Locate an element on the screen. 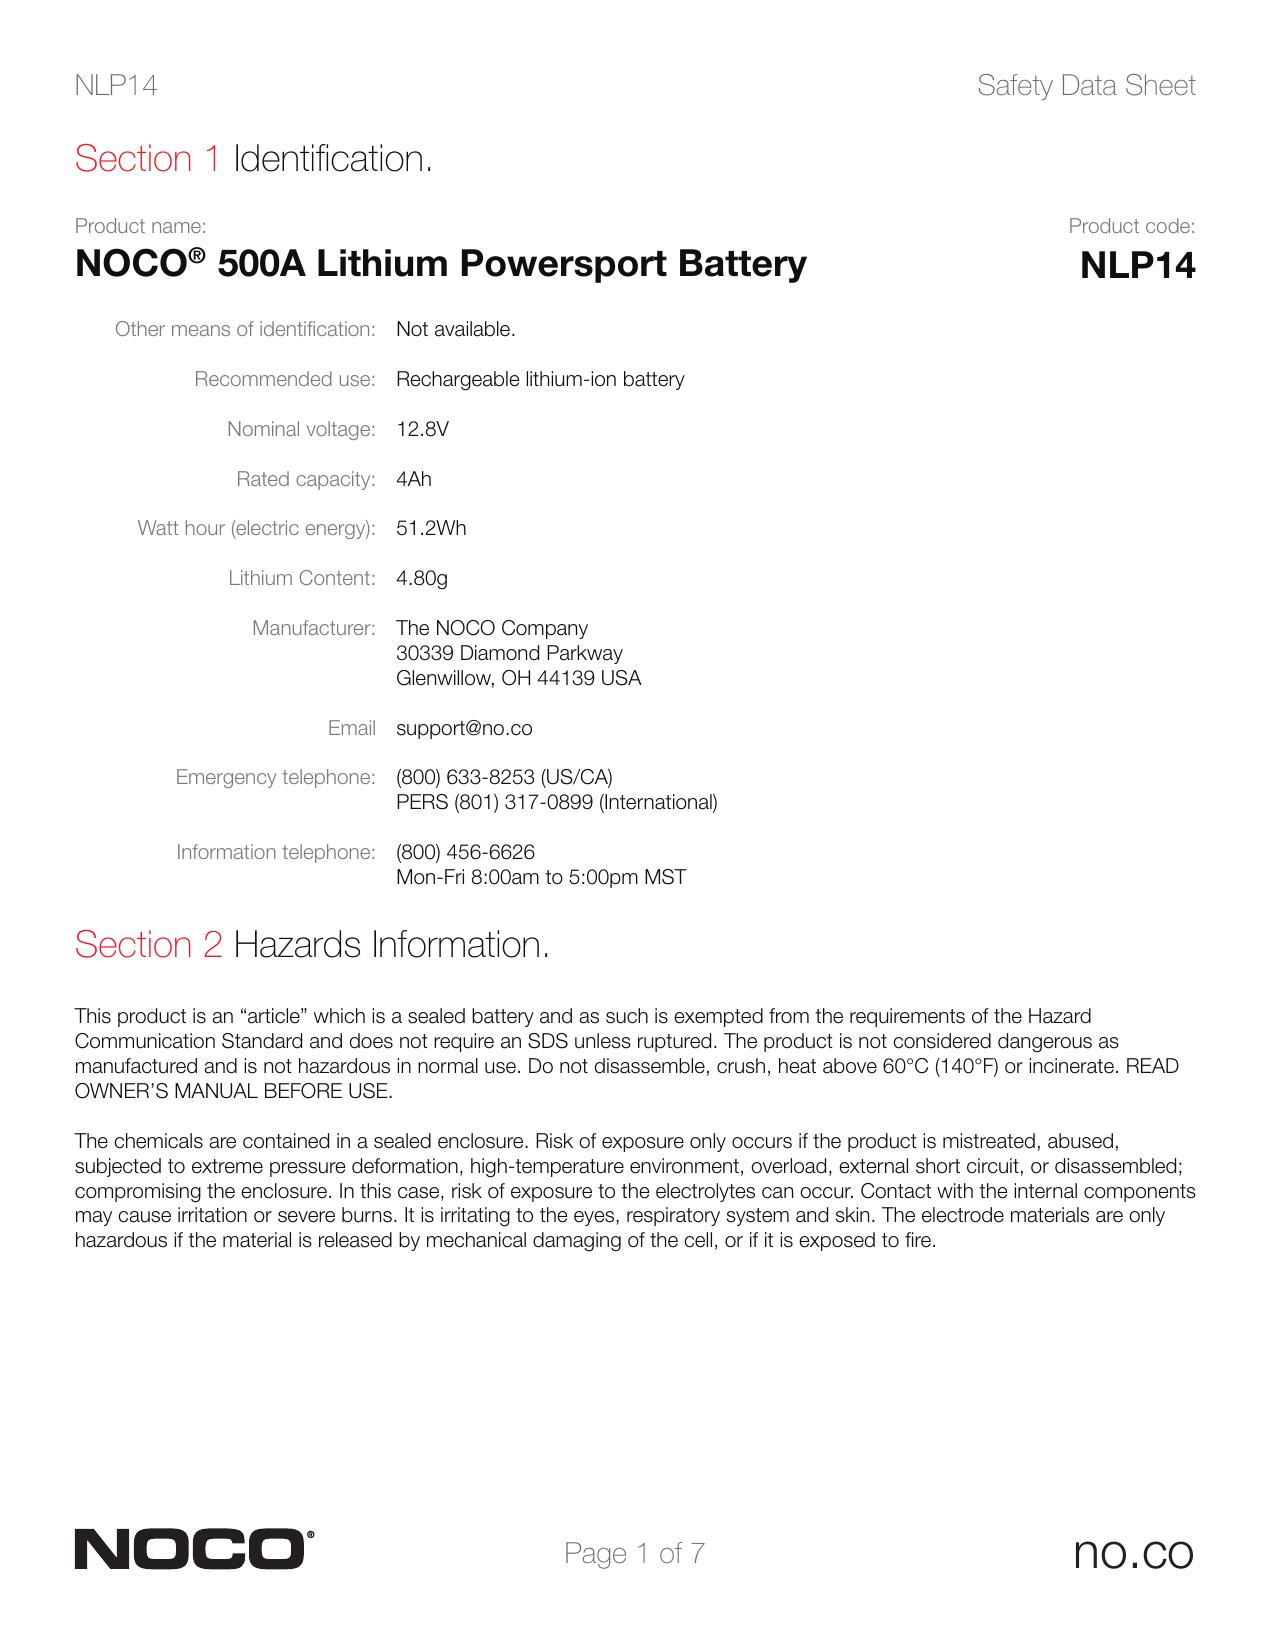 Image resolution: width=1271 pixels, height=1644 pixels. name is located at coordinates (176, 227).
